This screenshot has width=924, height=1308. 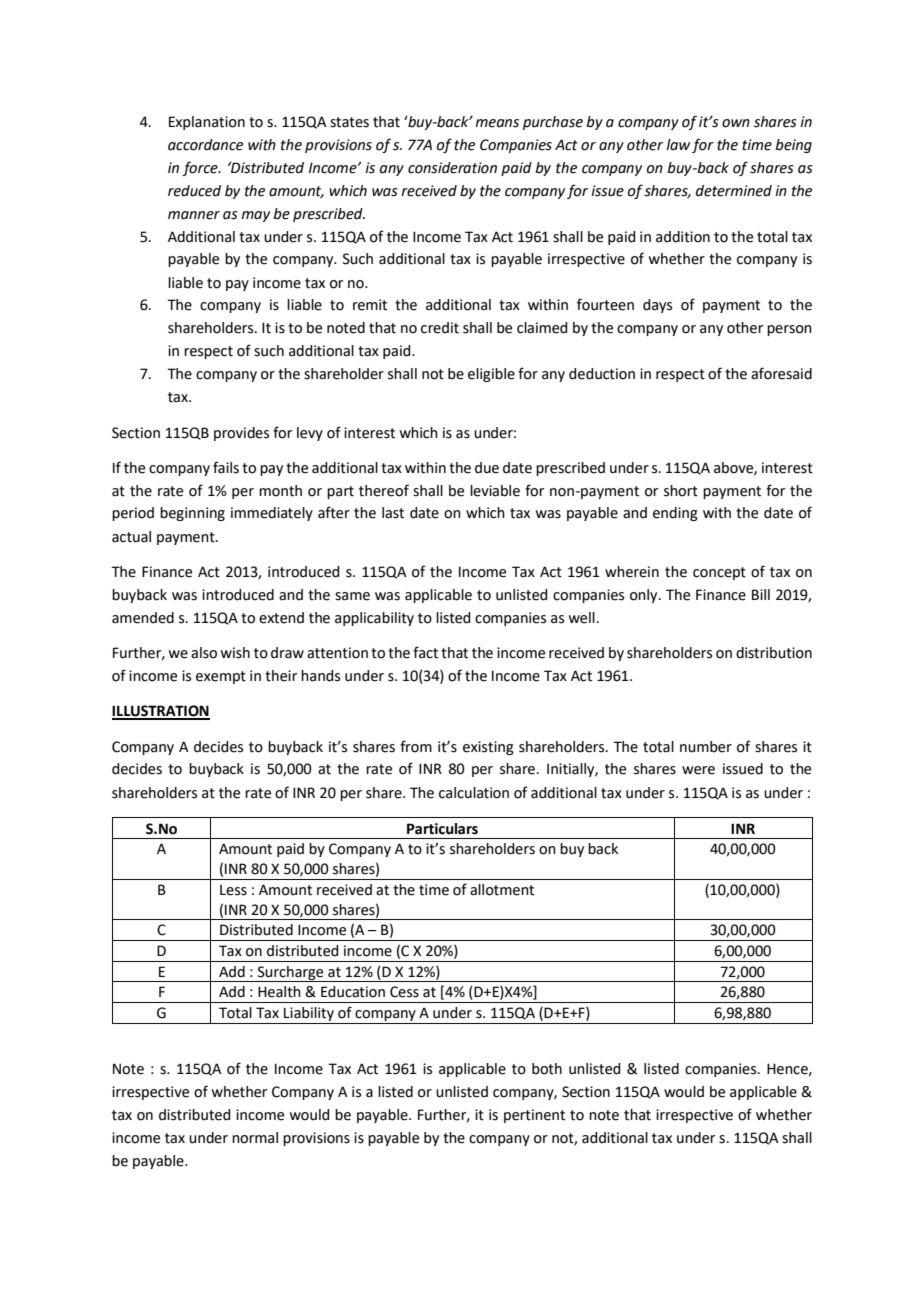 I want to click on consideration, so click(x=452, y=168).
